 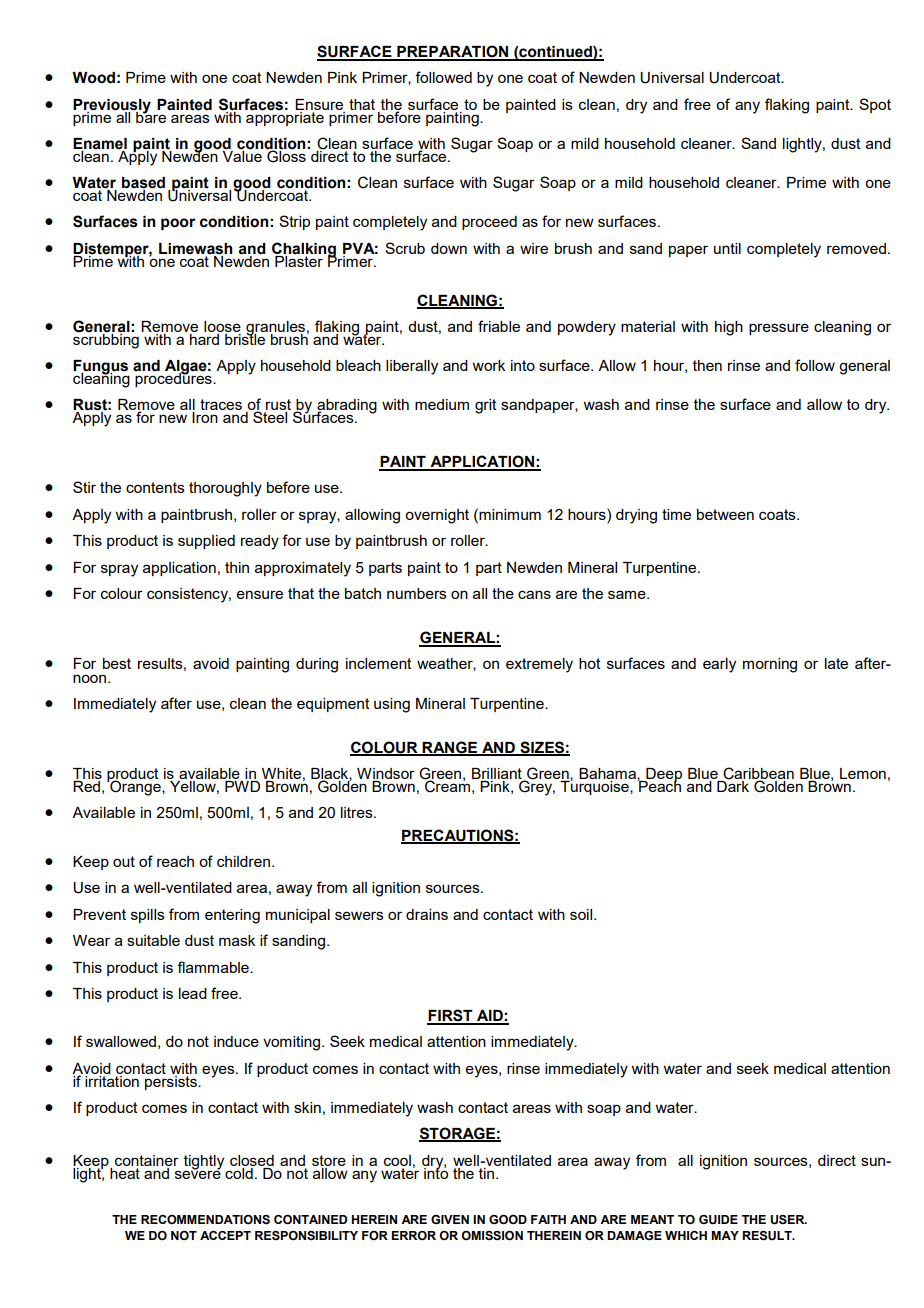 What do you see at coordinates (151, 116) in the document?
I see `bare` at bounding box center [151, 116].
